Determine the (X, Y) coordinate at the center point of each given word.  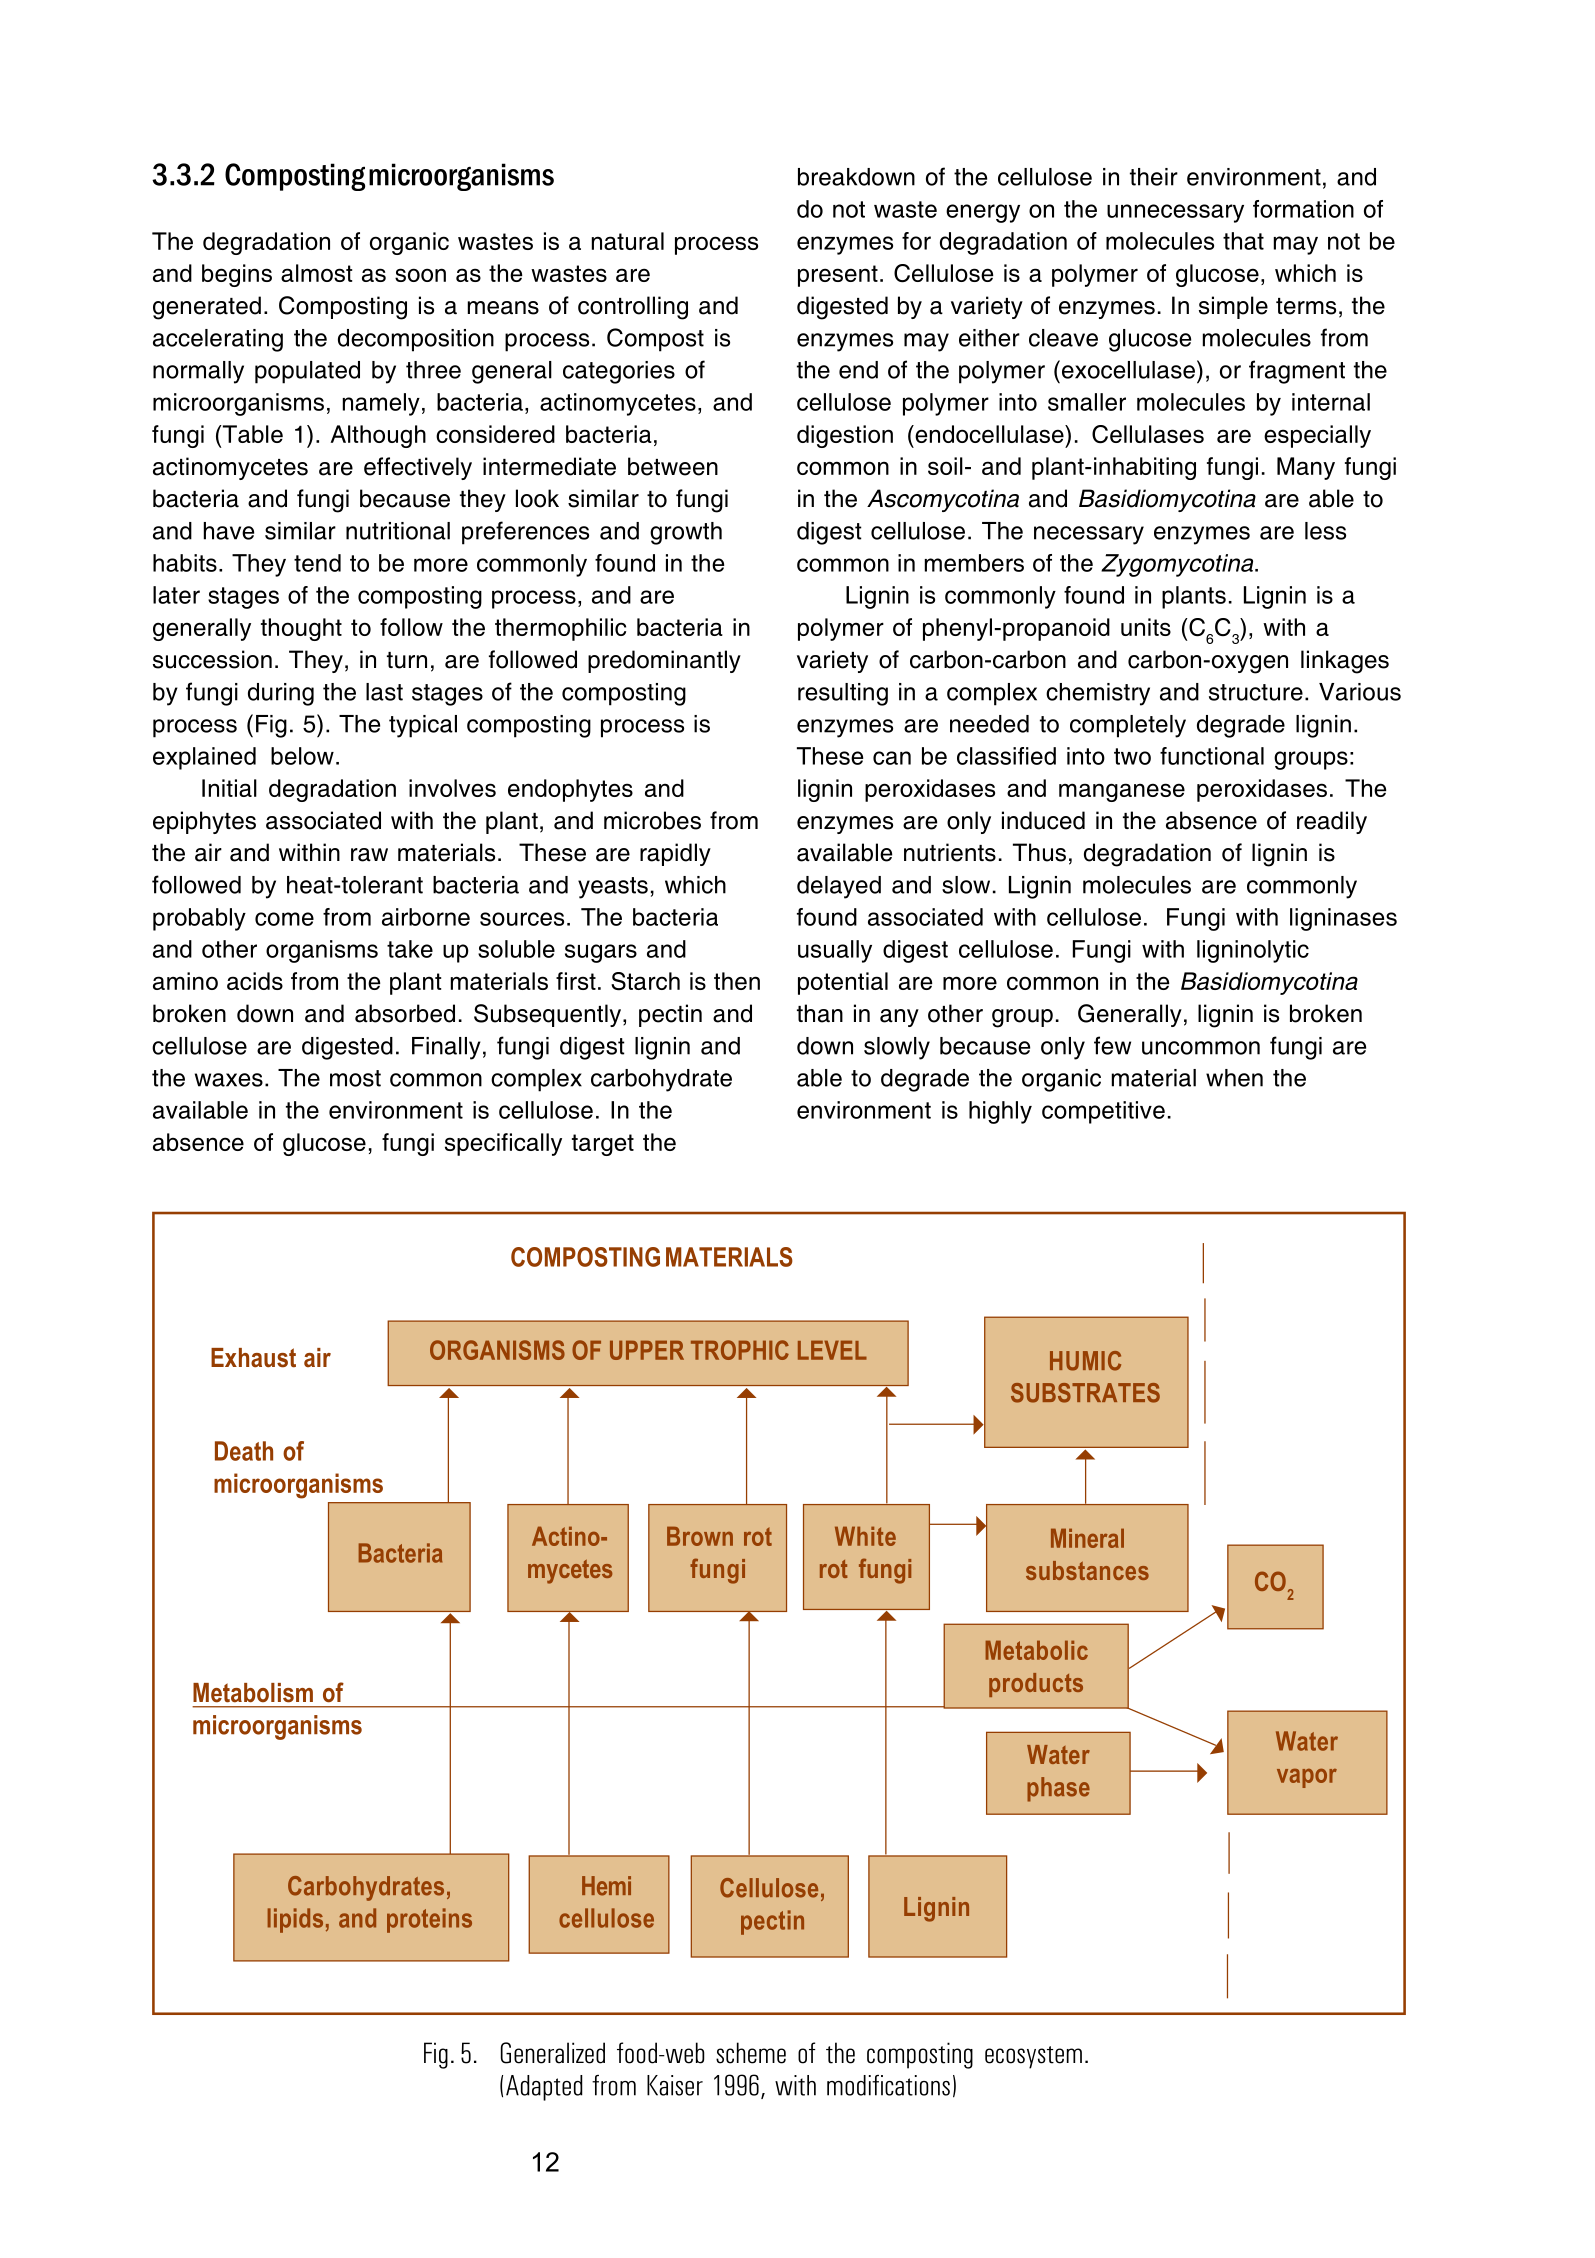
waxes (229, 1080)
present (838, 276)
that (1243, 241)
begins (237, 275)
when (1234, 1078)
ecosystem (1033, 2057)
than (820, 1013)
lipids (295, 1920)
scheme (751, 2053)
